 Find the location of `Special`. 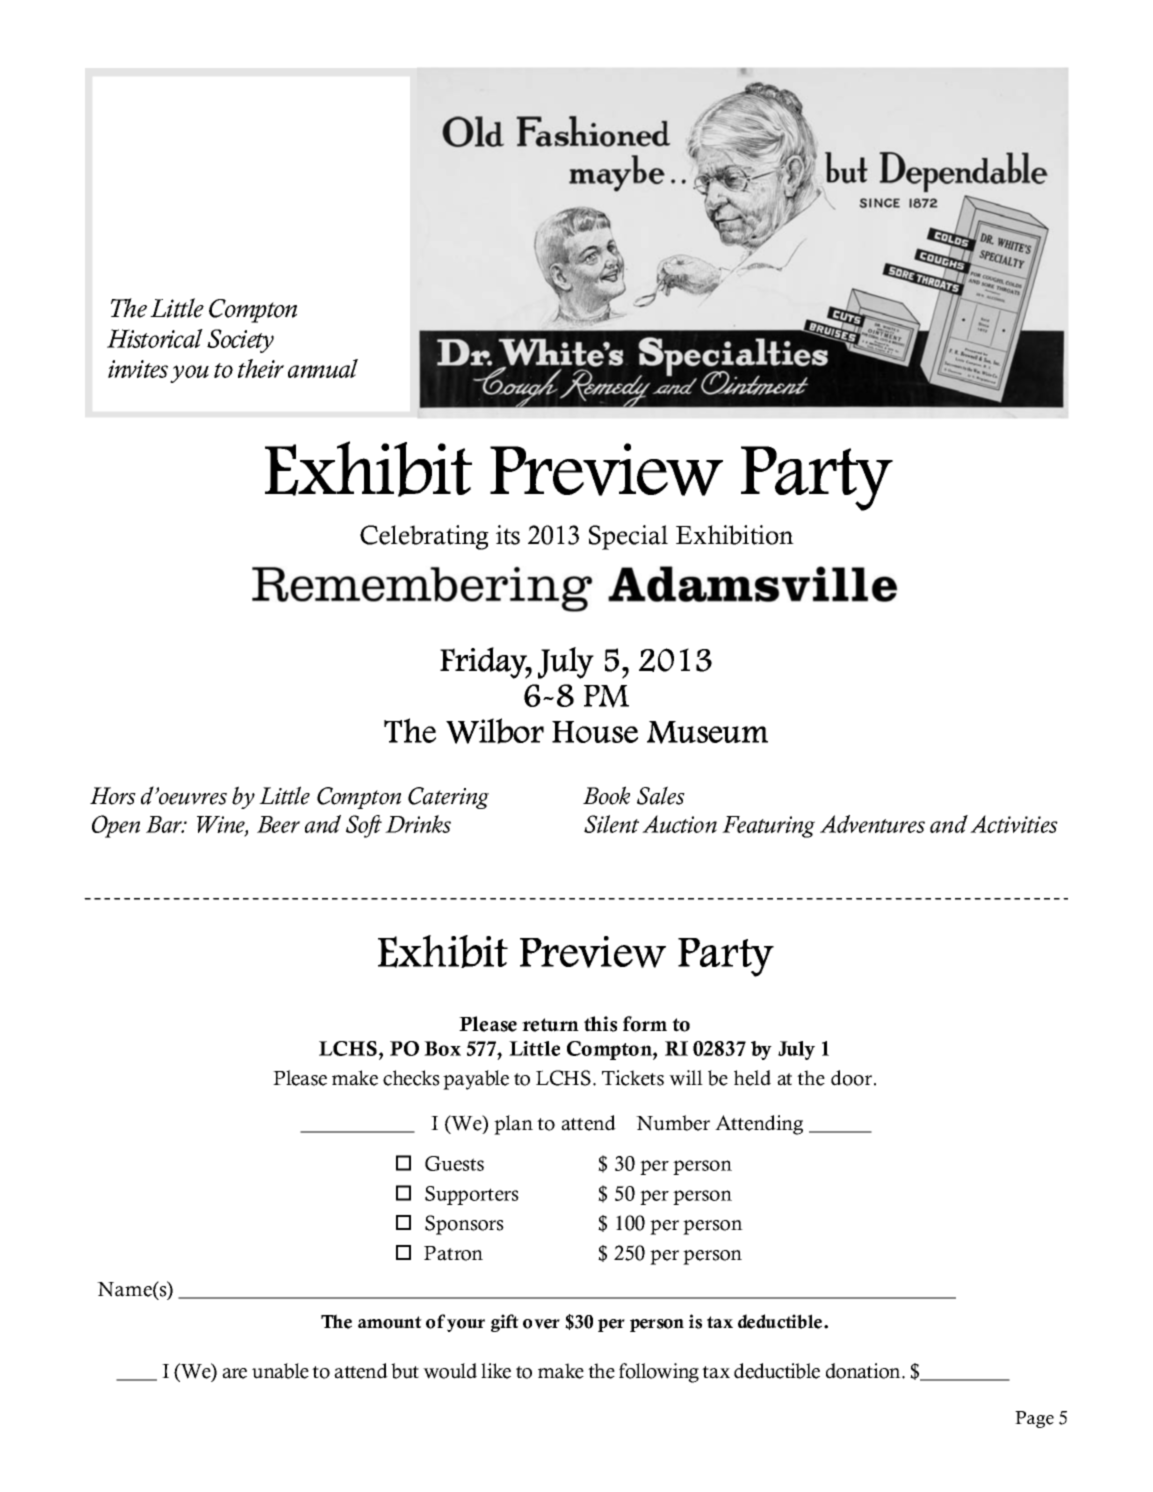

Special is located at coordinates (628, 537).
